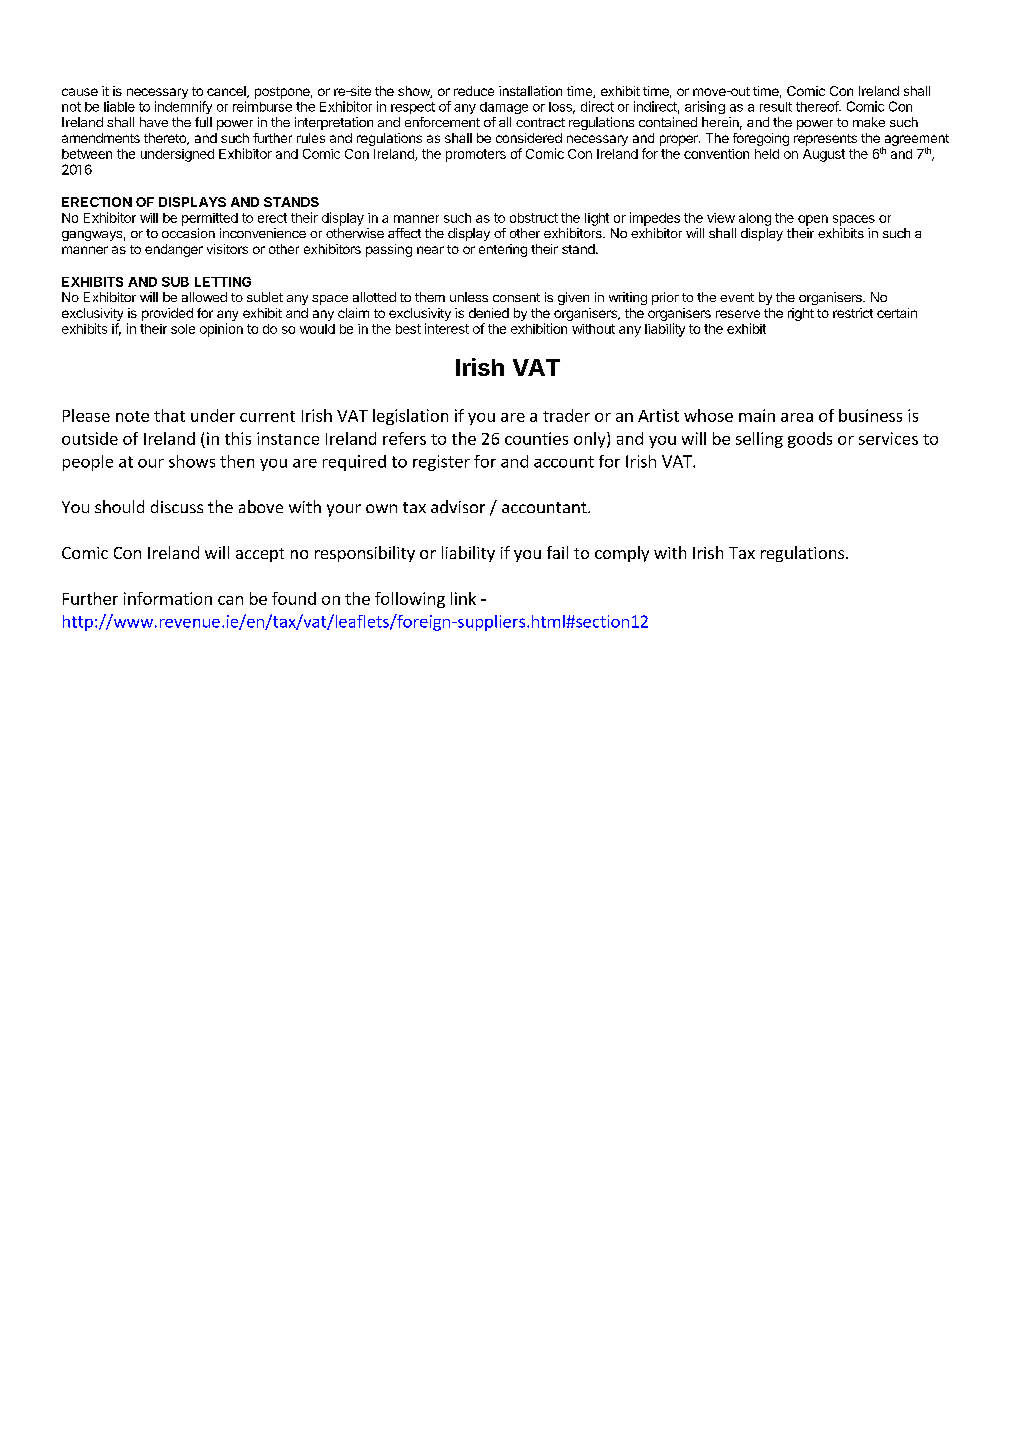  What do you see at coordinates (183, 107) in the screenshot?
I see `indemnify` at bounding box center [183, 107].
